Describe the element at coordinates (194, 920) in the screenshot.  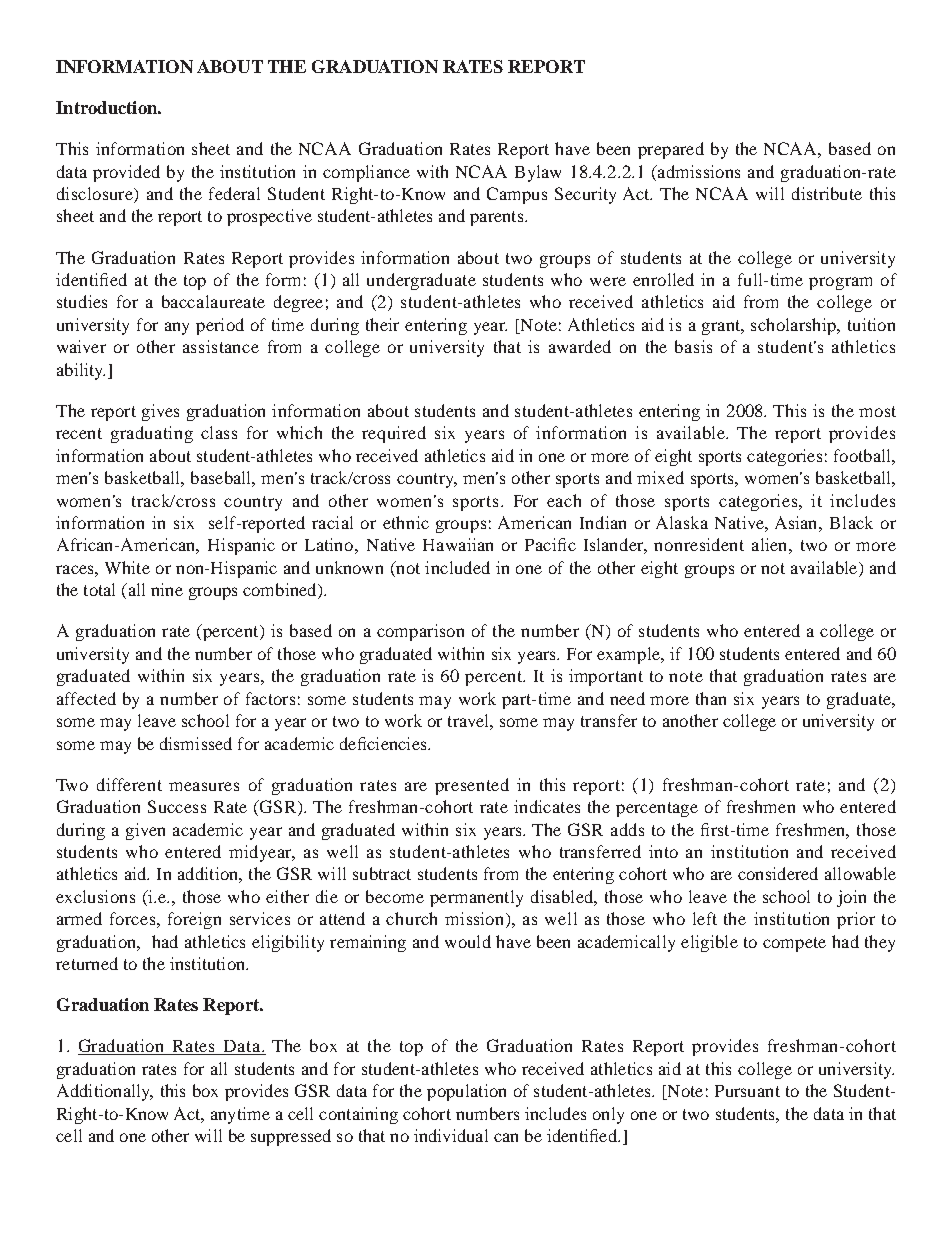
I see `foreign` at that location.
